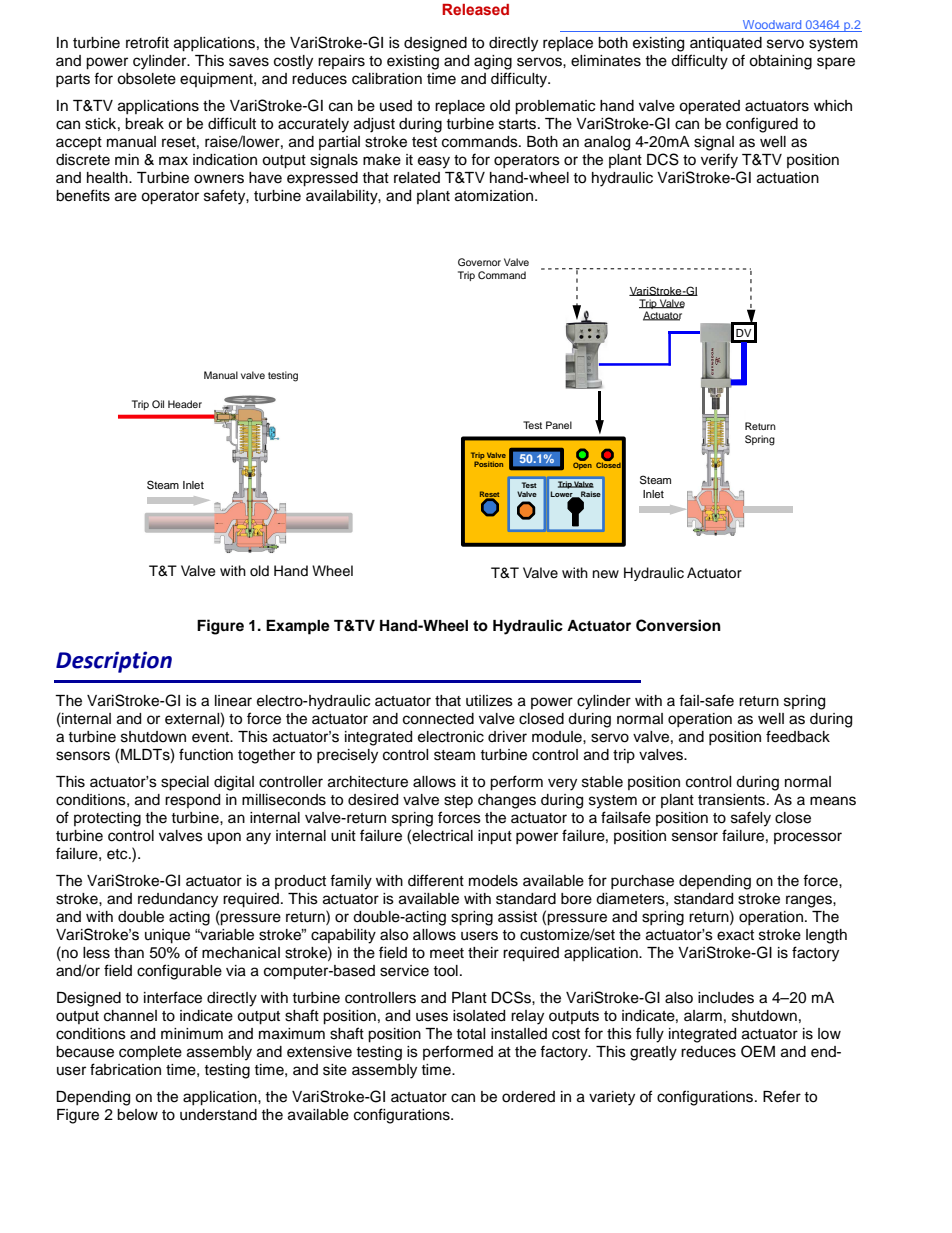 This image has height=1233, width=952. I want to click on connected, so click(438, 719).
